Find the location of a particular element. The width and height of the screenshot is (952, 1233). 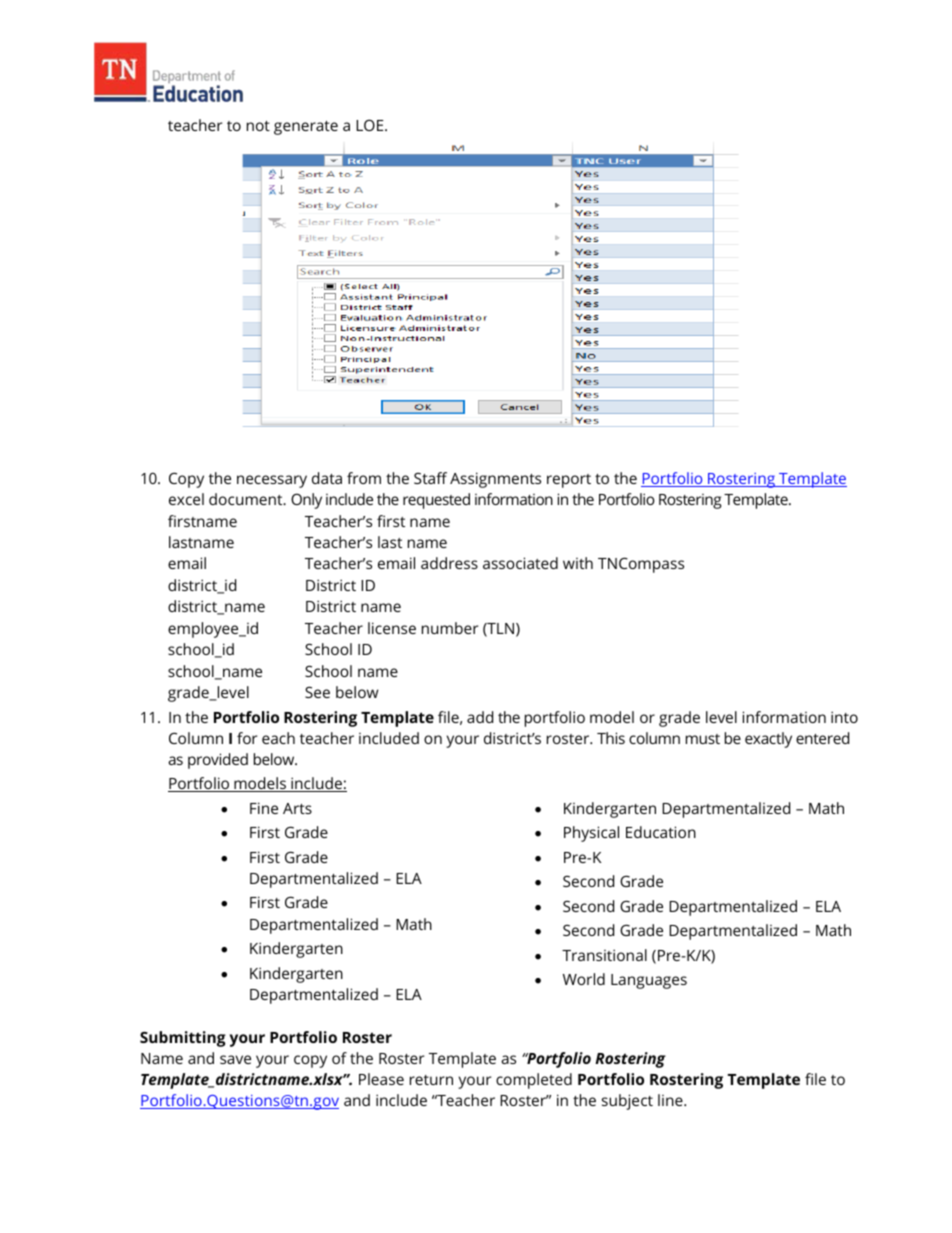

LOE is located at coordinates (371, 125).
